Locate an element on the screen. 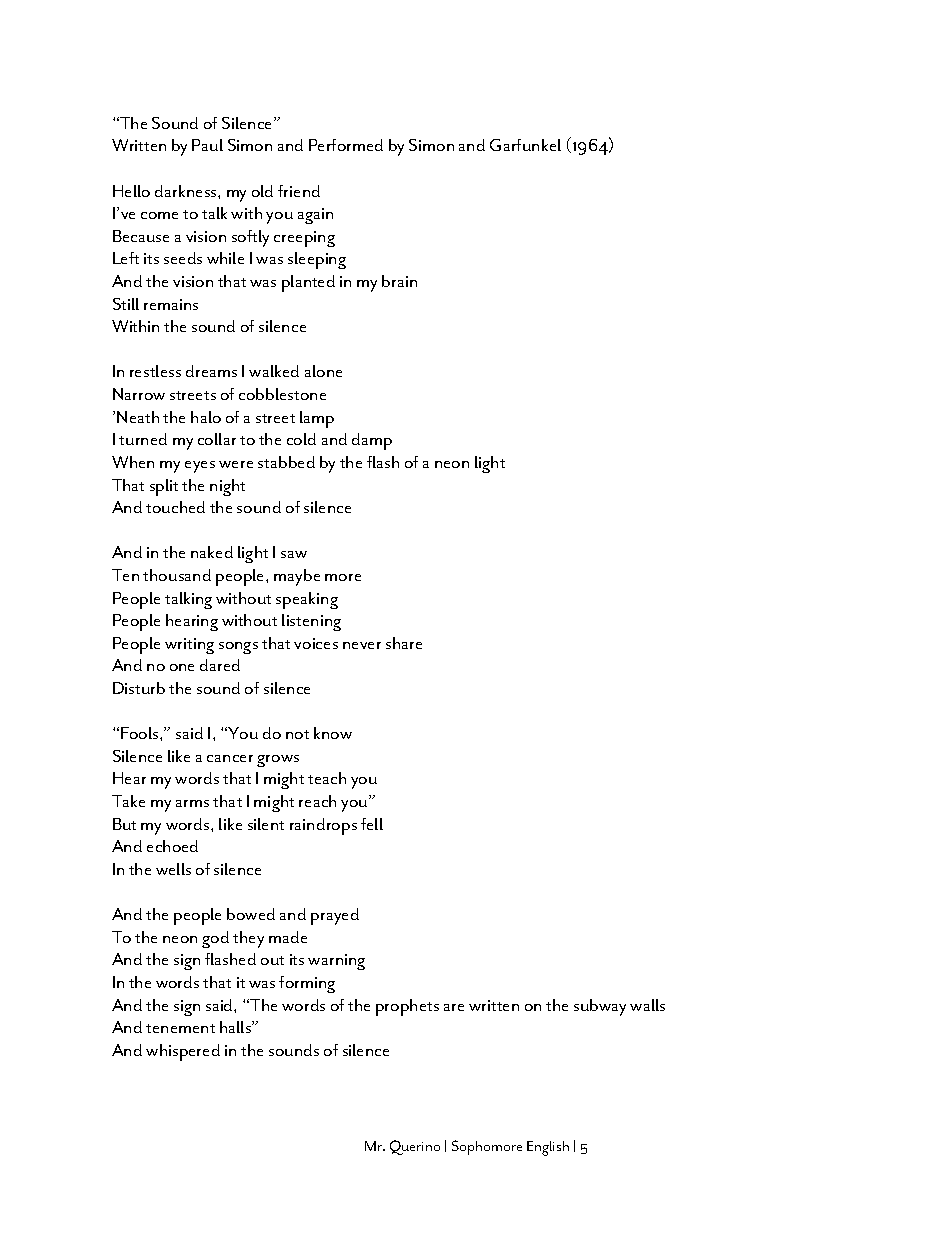 The image size is (952, 1233). wells is located at coordinates (173, 869).
